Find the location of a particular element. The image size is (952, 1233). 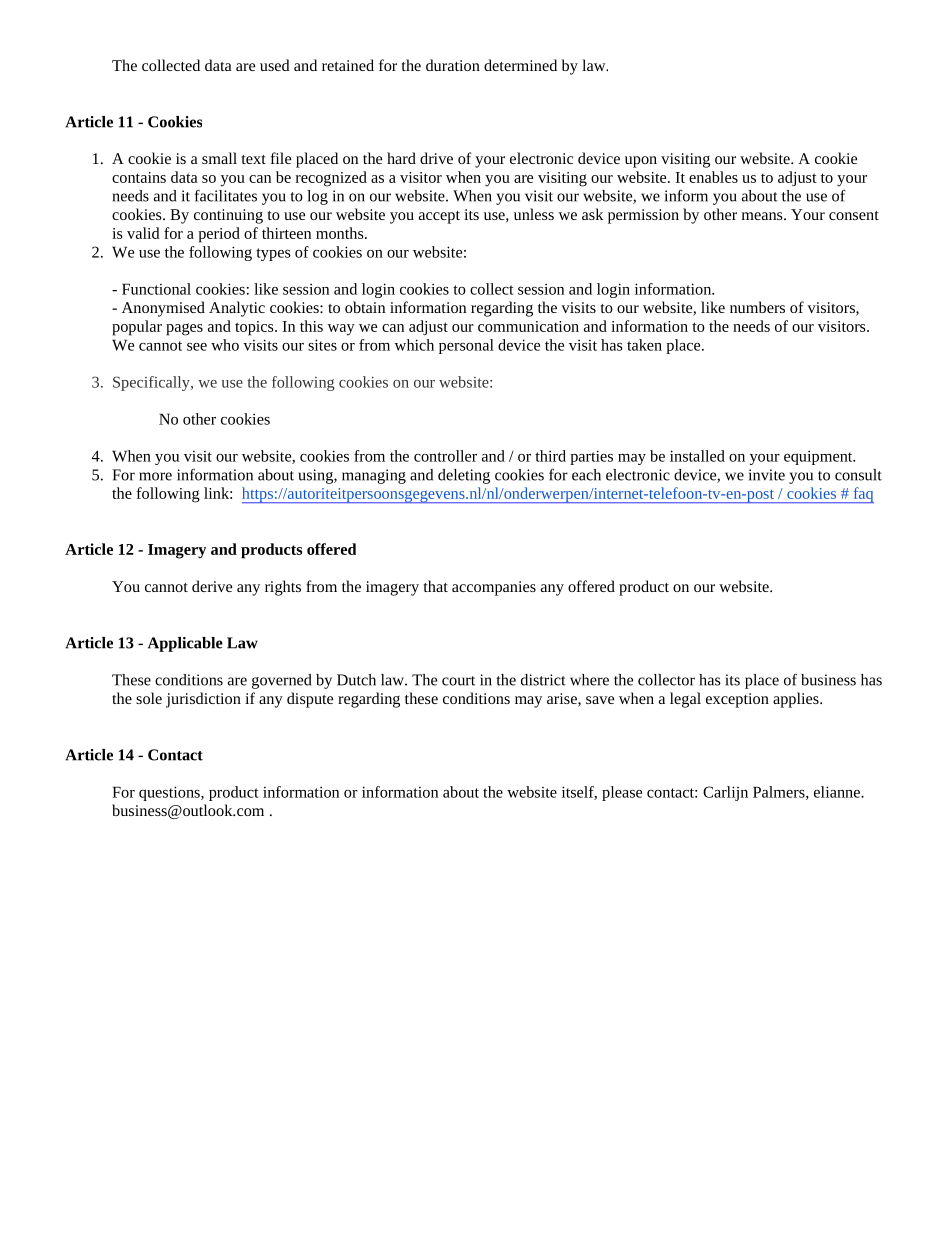

determined is located at coordinates (520, 65).
